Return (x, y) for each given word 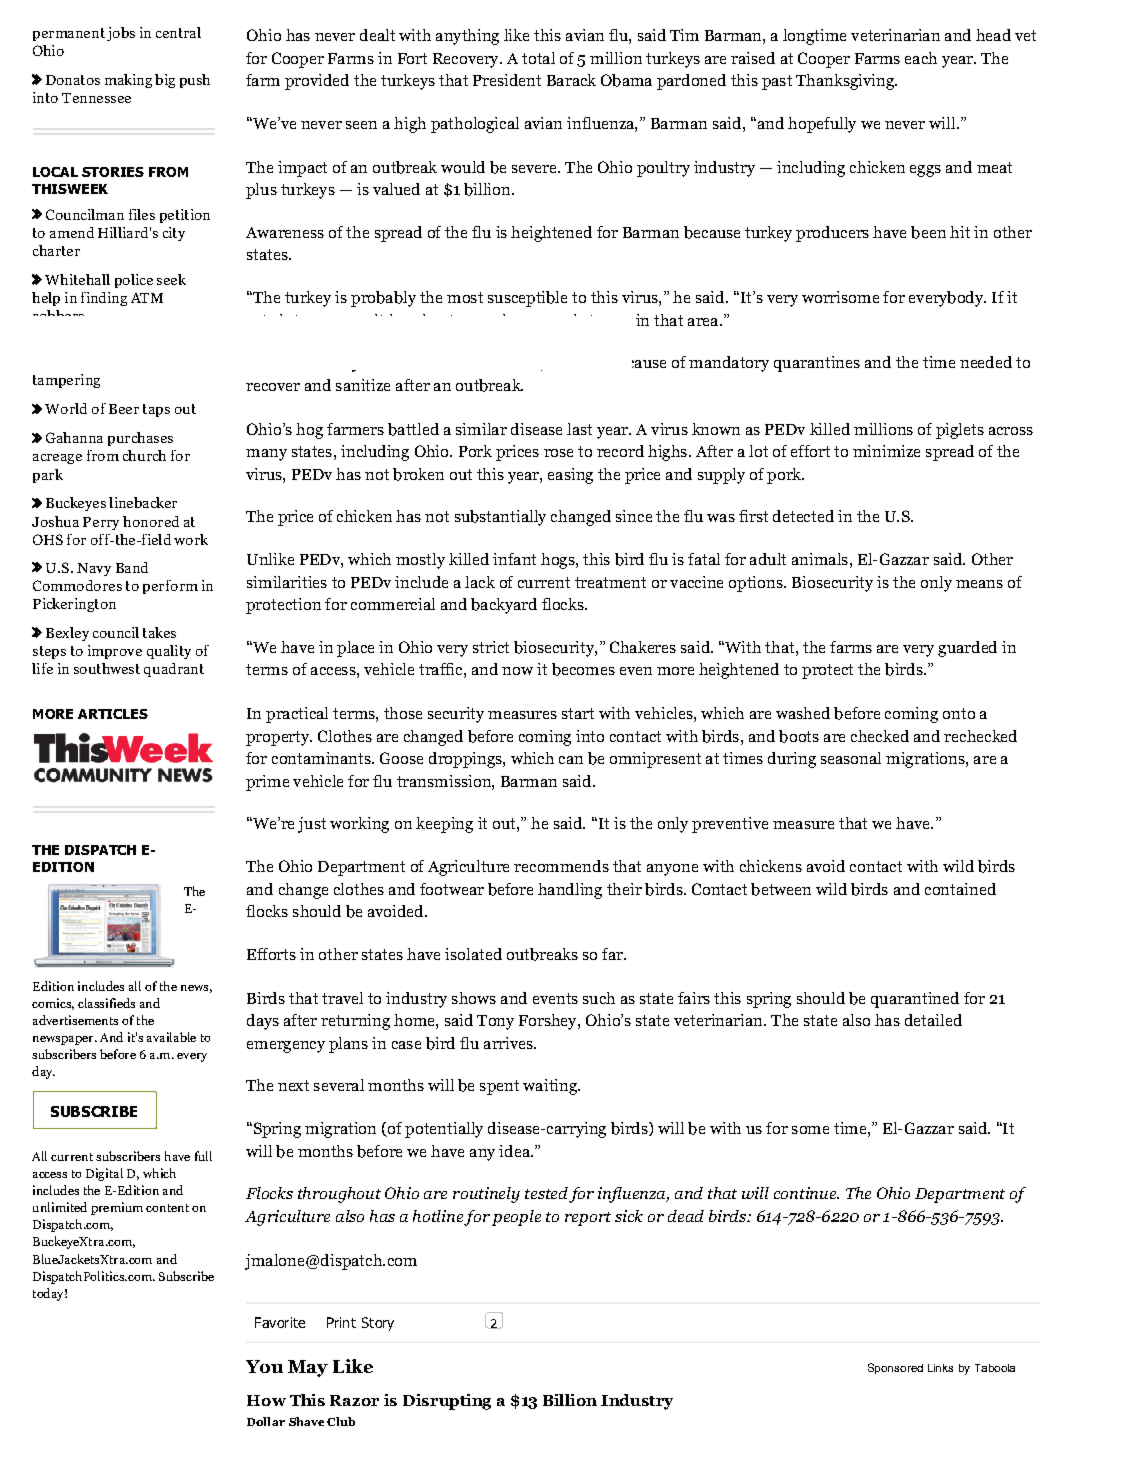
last (579, 429)
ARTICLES (113, 714)
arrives (509, 1043)
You (264, 1366)
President (507, 80)
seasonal (851, 758)
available (171, 1037)
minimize (886, 451)
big (165, 81)
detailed (933, 1020)
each (921, 58)
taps (156, 410)
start (578, 713)
